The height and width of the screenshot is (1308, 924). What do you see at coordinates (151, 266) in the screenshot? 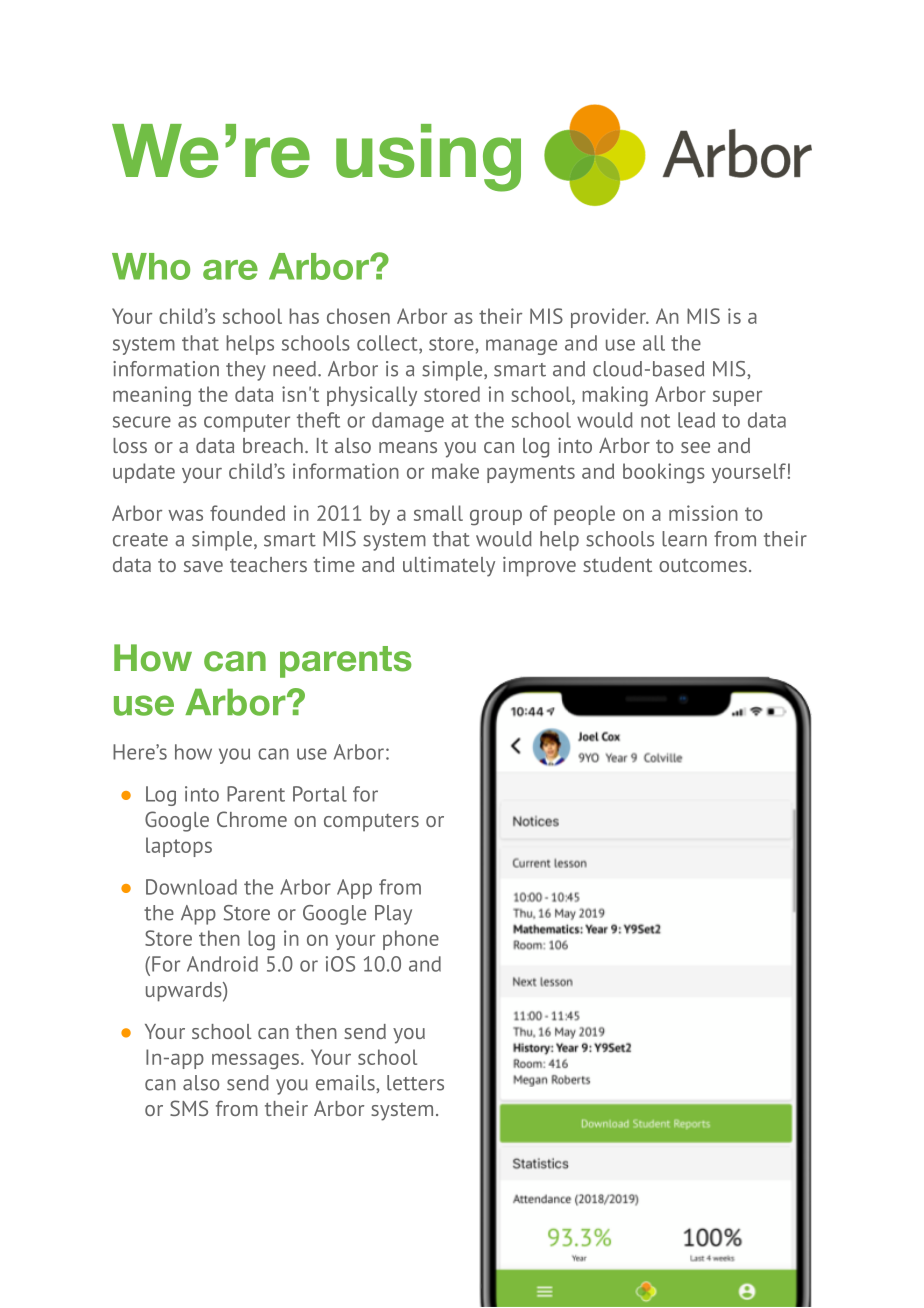
I see `Who` at bounding box center [151, 266].
